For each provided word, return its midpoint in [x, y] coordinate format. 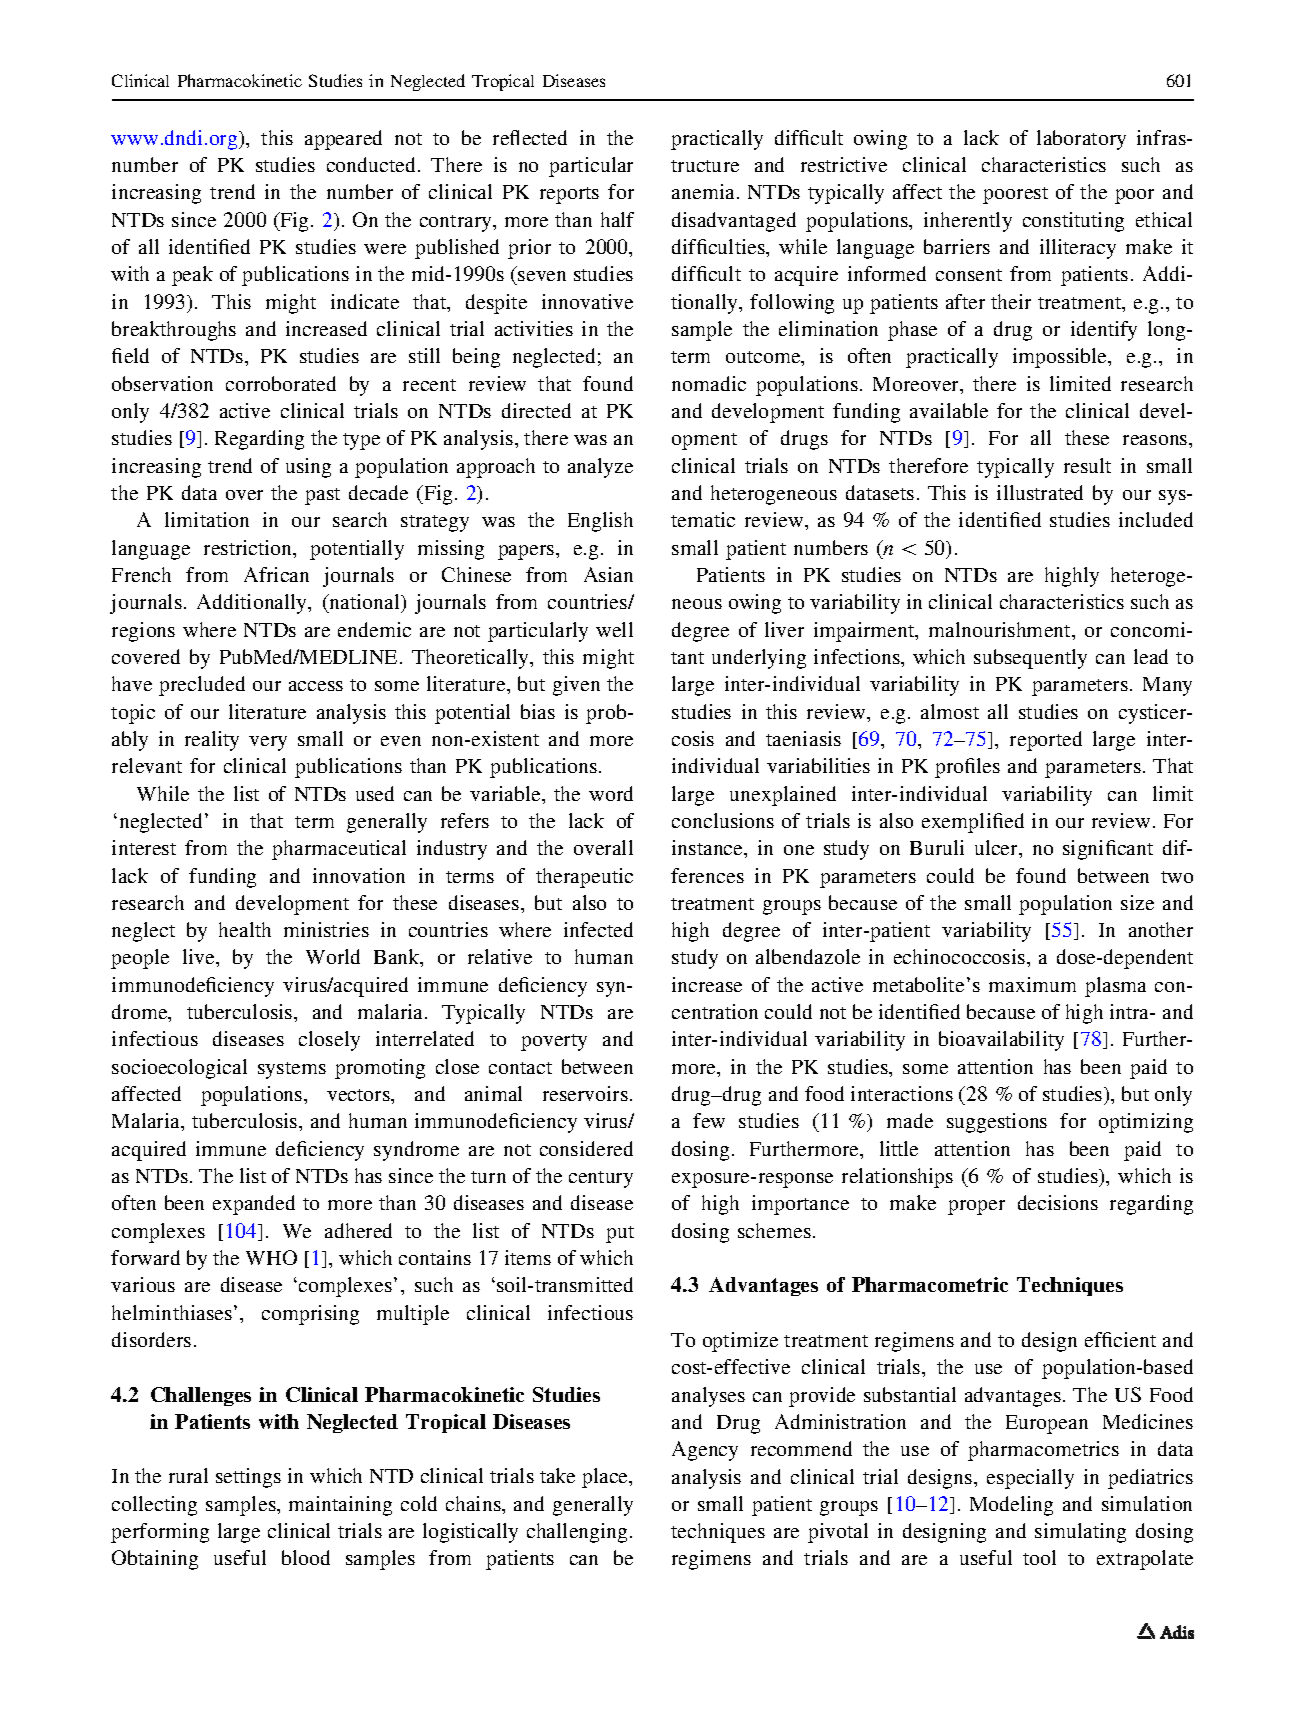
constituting [1073, 222]
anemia [703, 191]
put [620, 1234]
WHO [271, 1257]
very [268, 743]
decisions [1058, 1202]
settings [248, 1478]
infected [598, 929]
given [576, 686]
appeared [343, 140]
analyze [600, 468]
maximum [1032, 984]
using [308, 468]
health [245, 929]
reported [1046, 741]
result [1087, 465]
